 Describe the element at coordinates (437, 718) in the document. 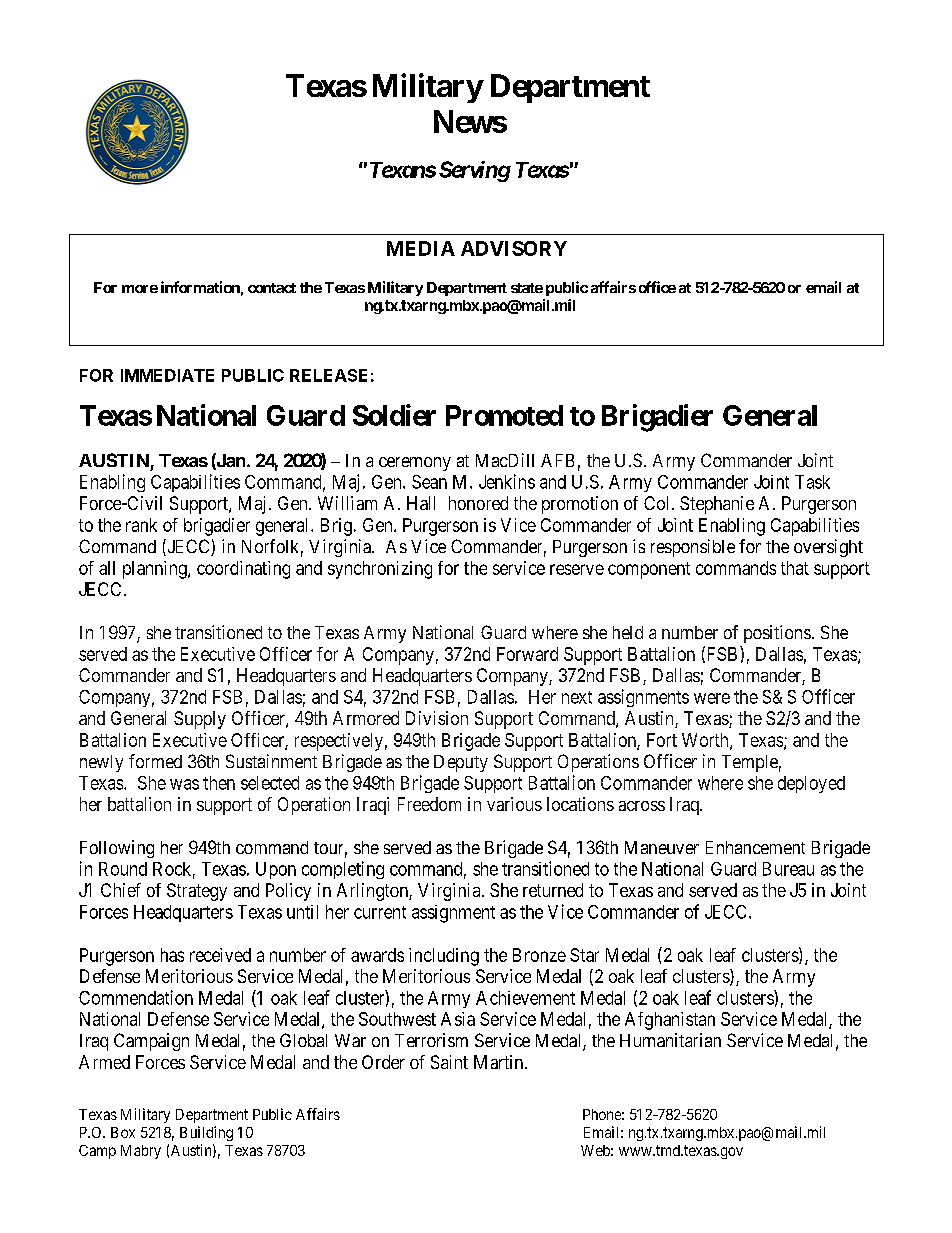

I see `Division` at that location.
